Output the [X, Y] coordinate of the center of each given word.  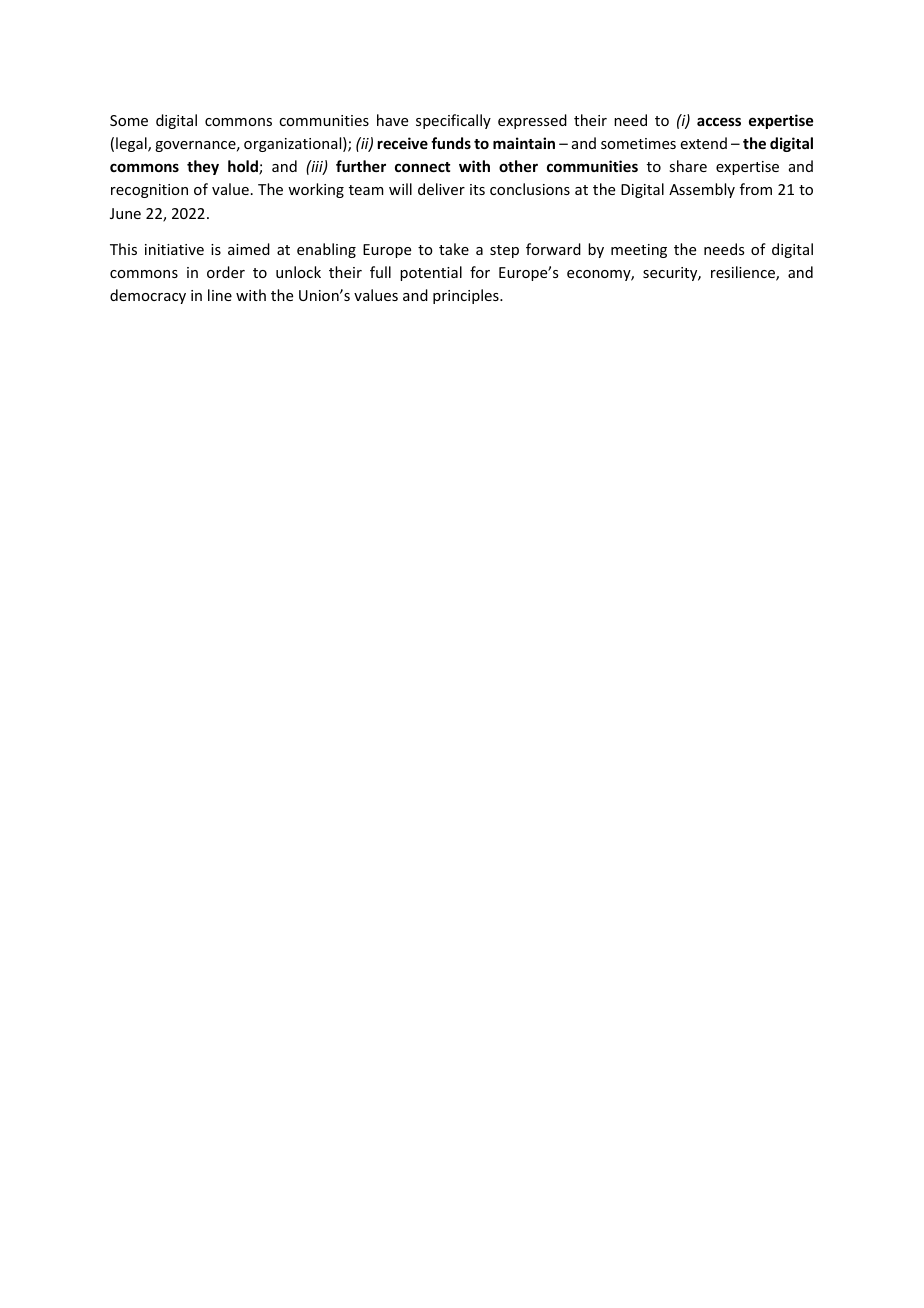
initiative [174, 249]
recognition [149, 191]
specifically [453, 121]
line [220, 295]
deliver [441, 189]
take [454, 249]
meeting [639, 251]
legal [132, 144]
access [719, 121]
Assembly [702, 190]
